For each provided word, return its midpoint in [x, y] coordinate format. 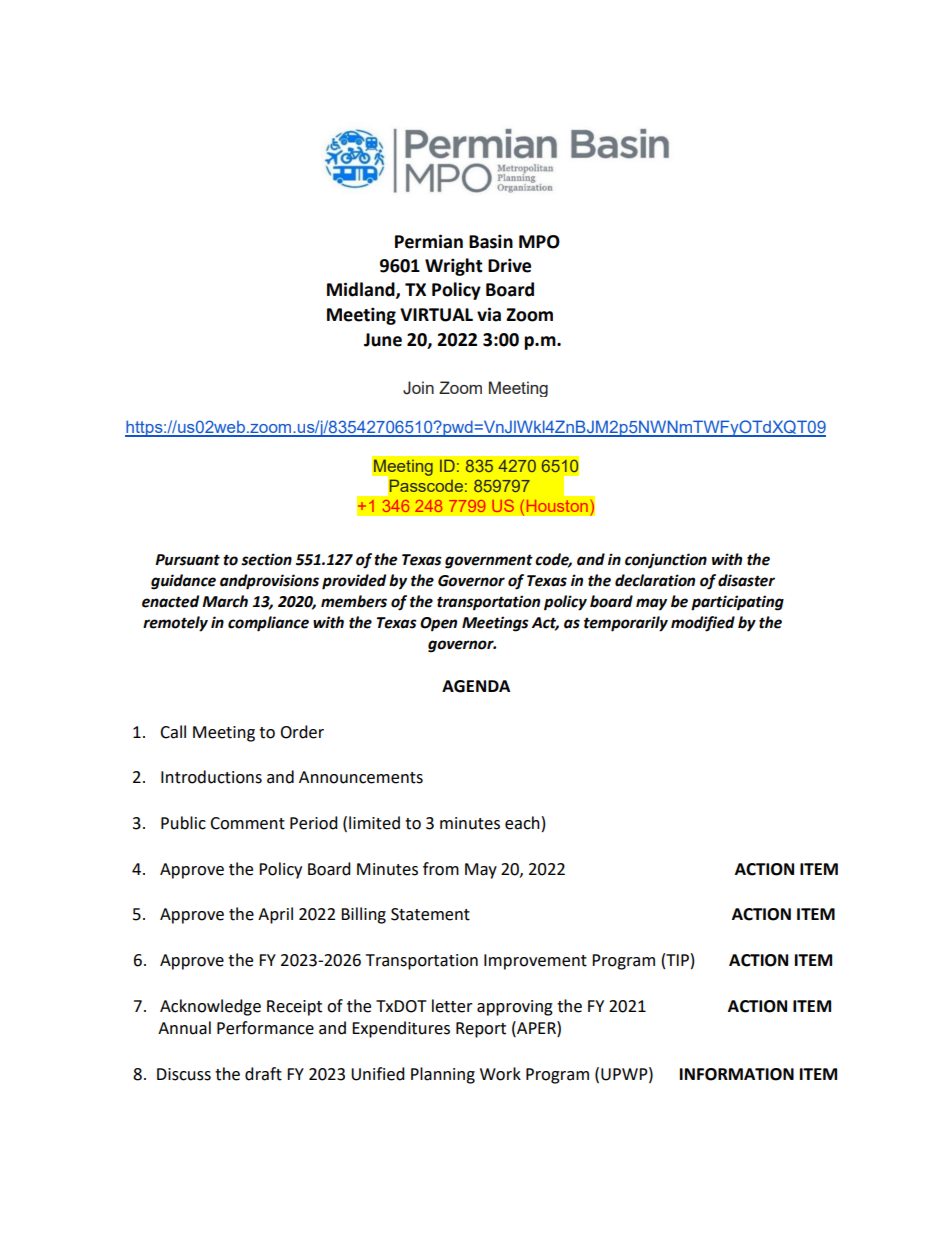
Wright [454, 267]
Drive [509, 265]
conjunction [666, 561]
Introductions [211, 777]
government [489, 561]
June [383, 340]
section [266, 559]
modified [703, 624]
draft [263, 1074]
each [522, 823]
